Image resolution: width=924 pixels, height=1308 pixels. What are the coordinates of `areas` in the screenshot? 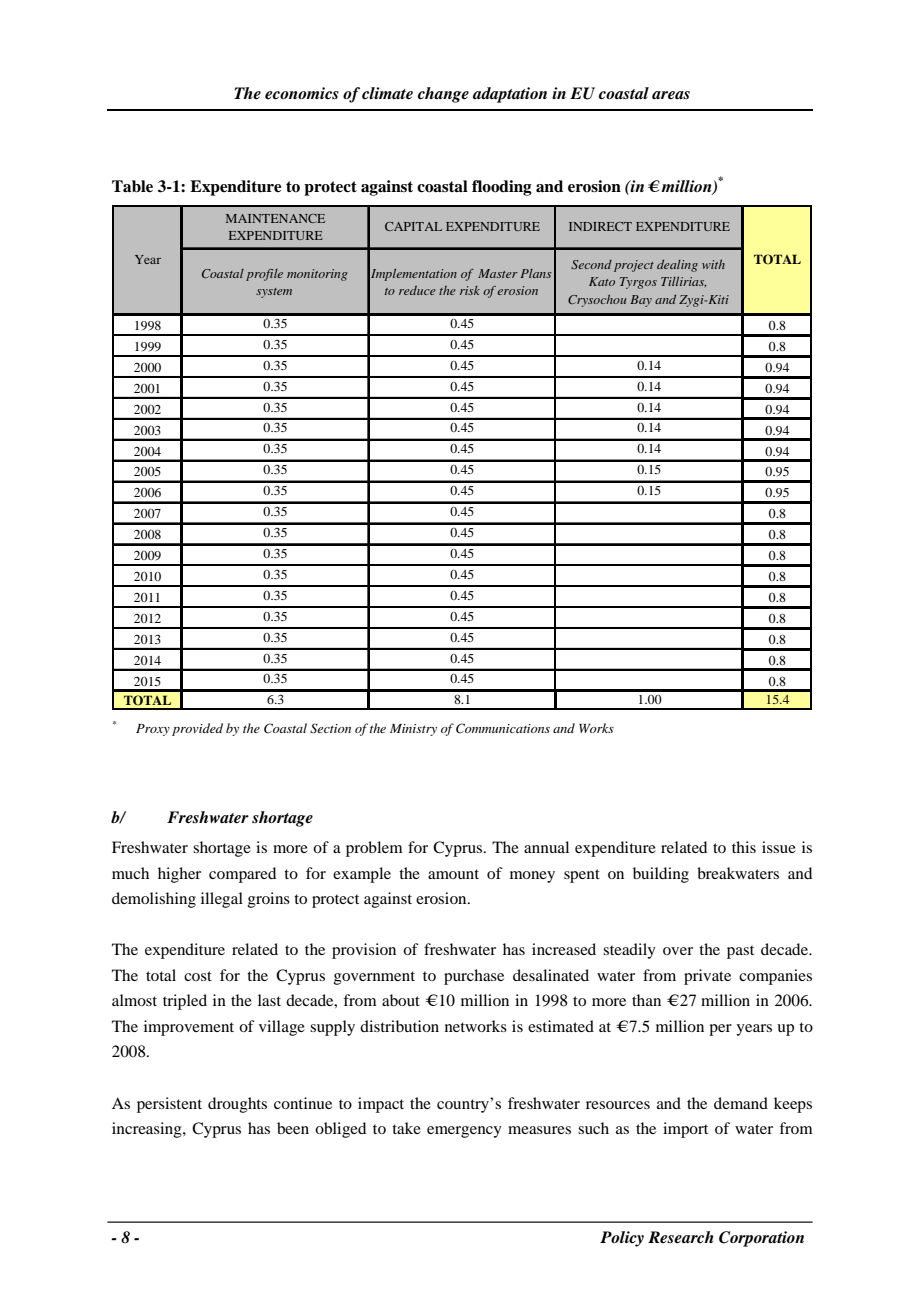 It's located at (671, 95).
